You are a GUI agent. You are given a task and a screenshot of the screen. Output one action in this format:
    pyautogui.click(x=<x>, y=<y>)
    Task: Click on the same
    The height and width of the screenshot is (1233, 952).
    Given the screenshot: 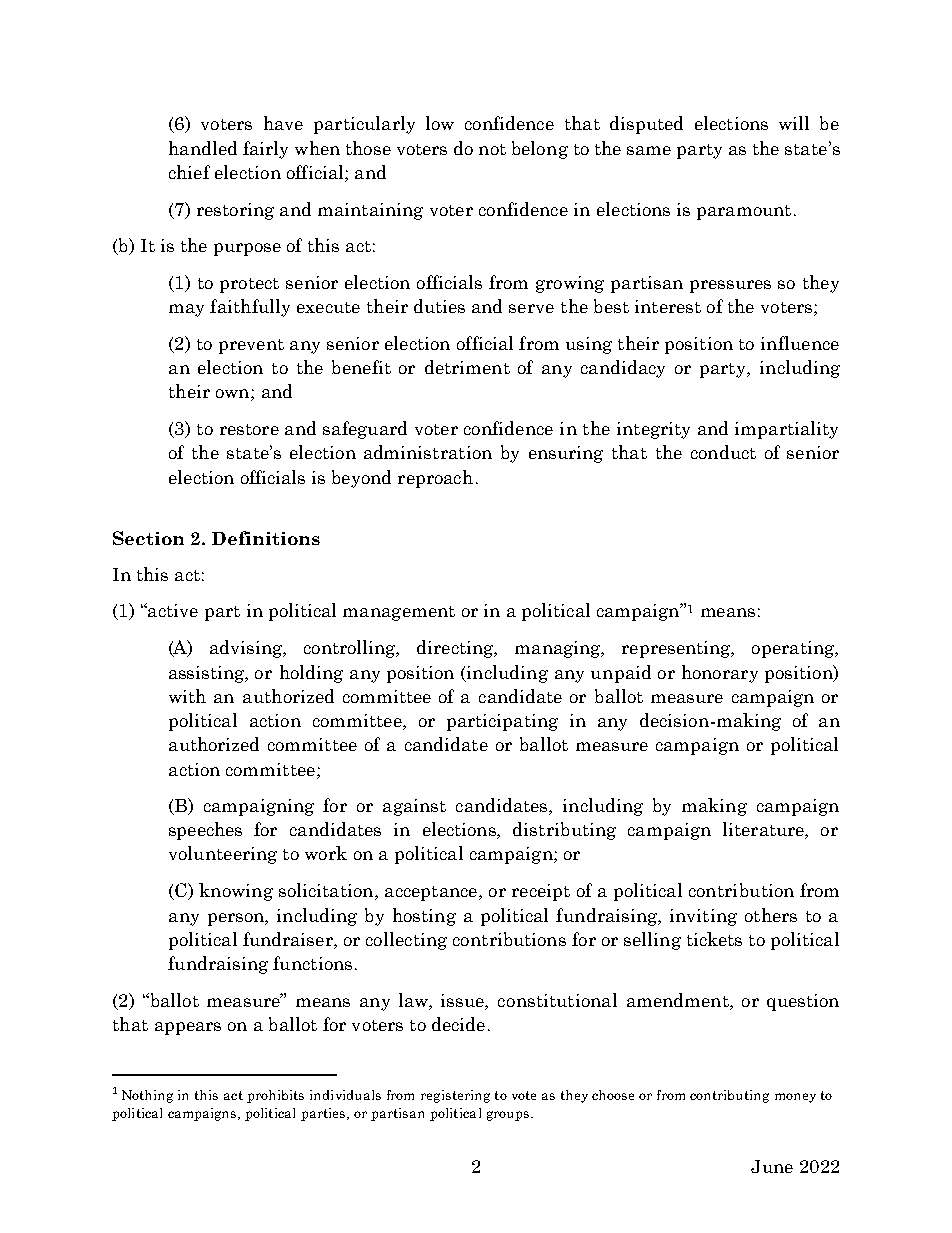 What is the action you would take?
    pyautogui.click(x=649, y=150)
